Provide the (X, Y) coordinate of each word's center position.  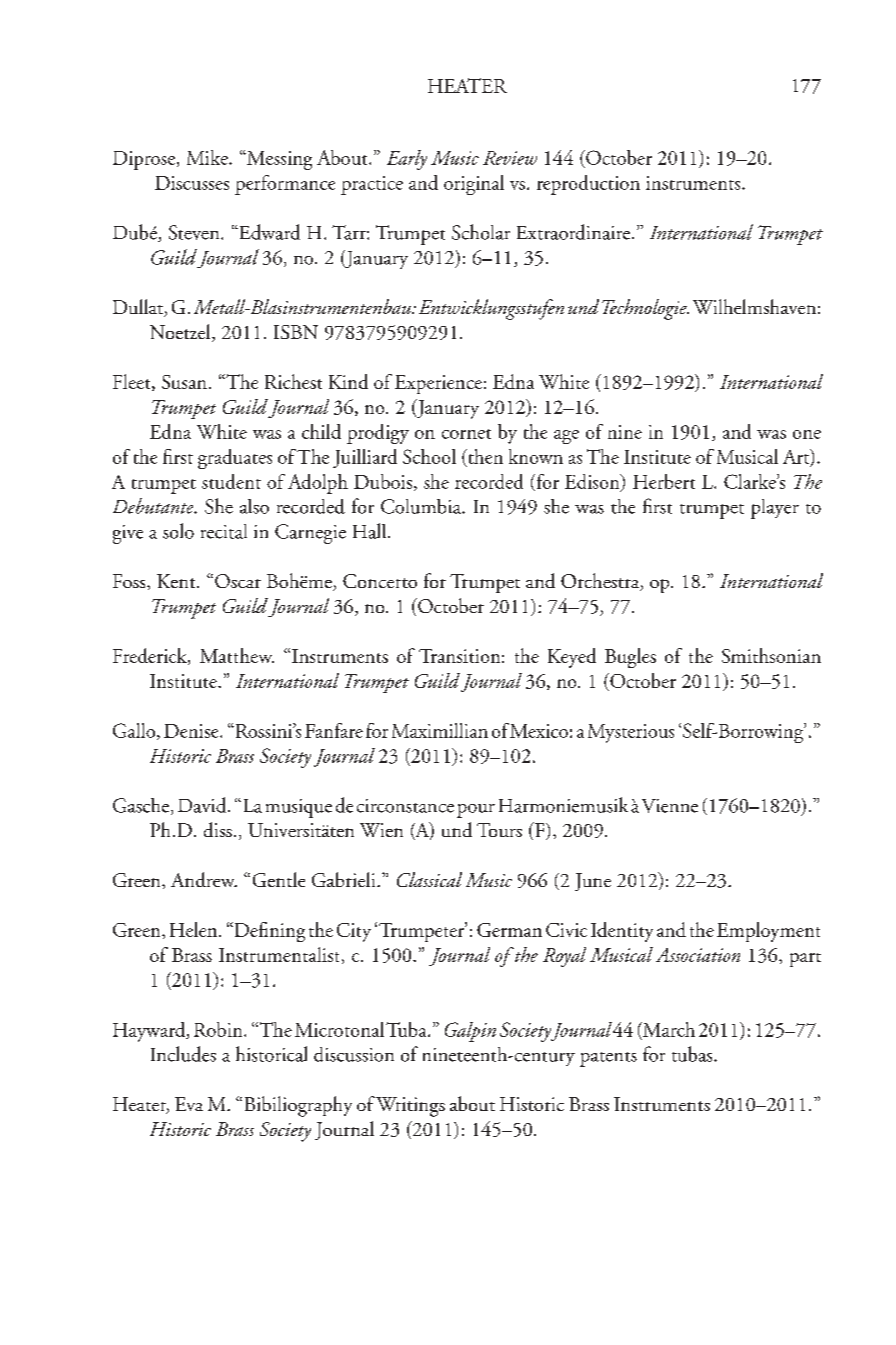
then (484, 456)
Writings (410, 1107)
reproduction (588, 185)
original (474, 185)
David (203, 805)
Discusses (192, 183)
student (231, 481)
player (775, 509)
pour (476, 811)
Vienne (670, 806)
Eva (189, 1104)
